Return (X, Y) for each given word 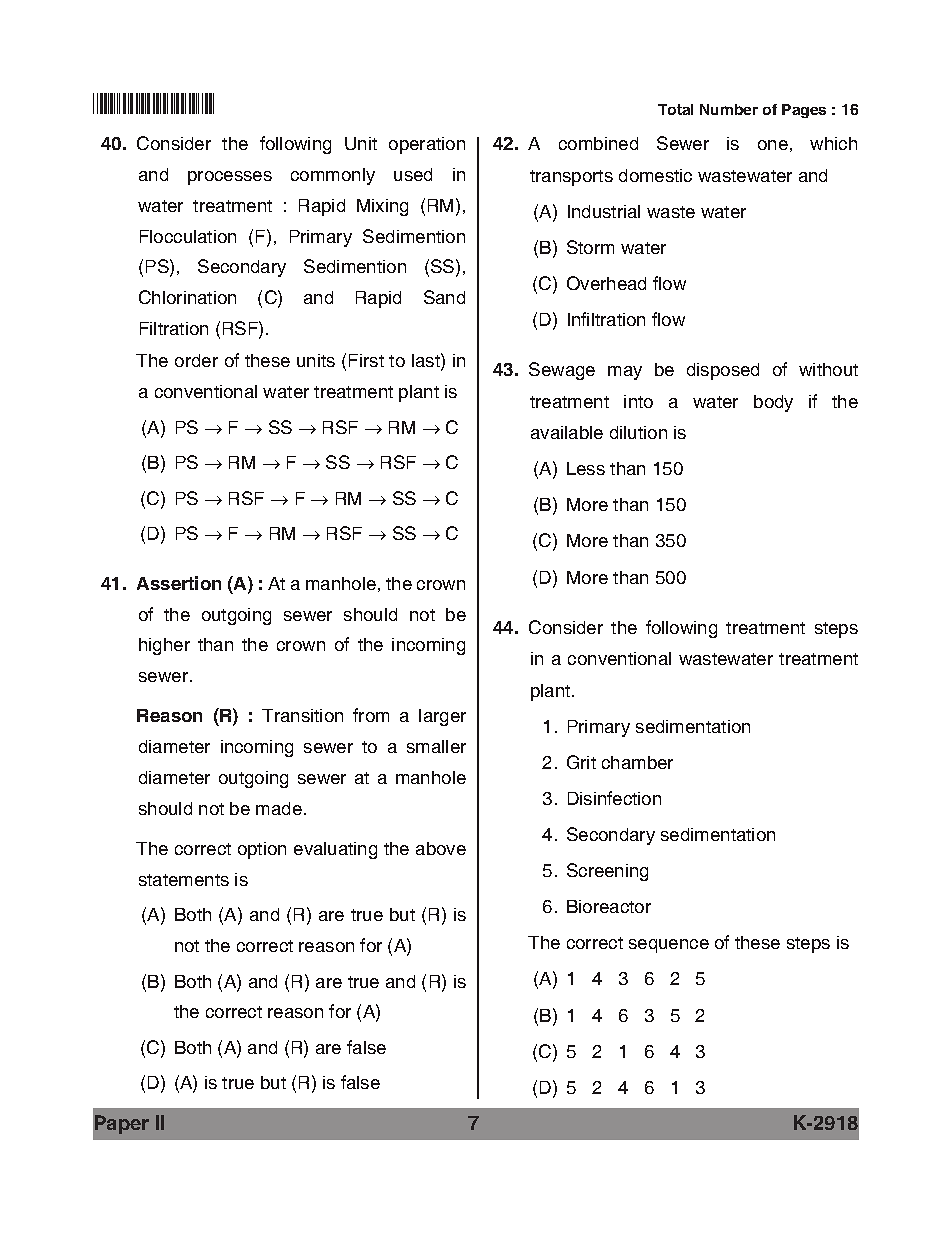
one (773, 145)
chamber (637, 762)
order (196, 360)
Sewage (562, 371)
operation (427, 145)
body (773, 403)
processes (230, 178)
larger (442, 717)
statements (184, 880)
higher (164, 646)
